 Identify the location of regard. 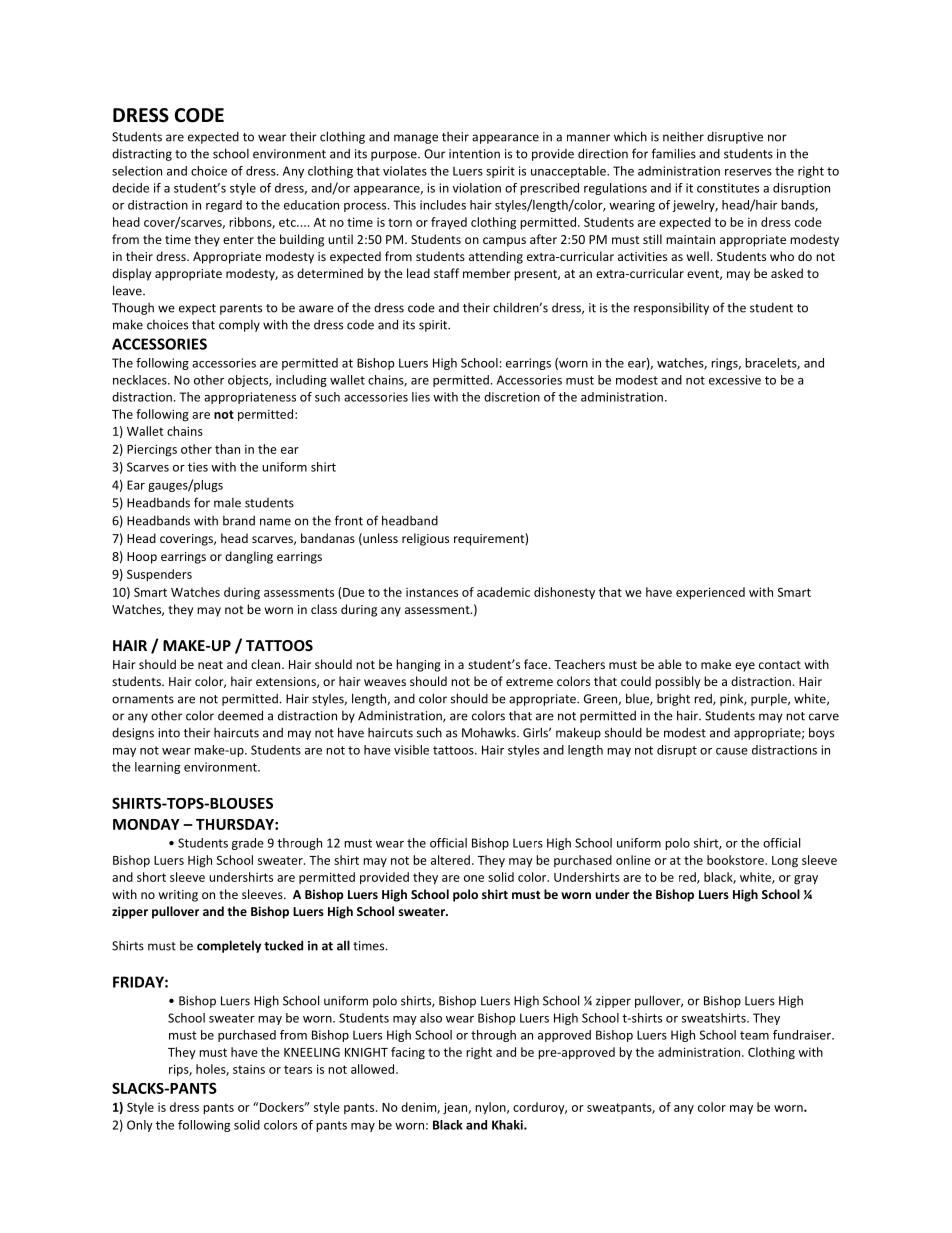
(224, 206).
